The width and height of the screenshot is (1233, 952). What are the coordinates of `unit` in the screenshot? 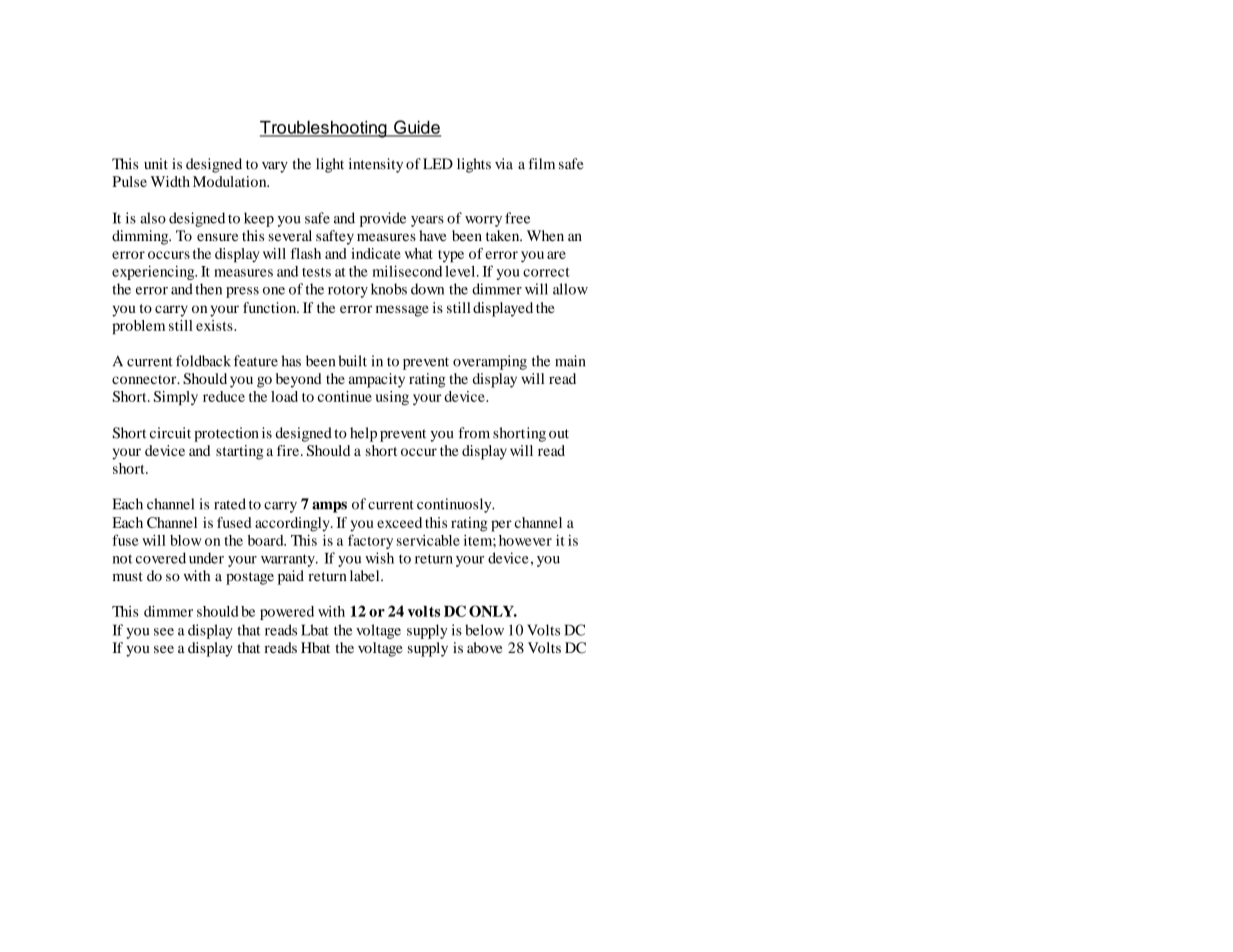 It's located at (156, 163).
